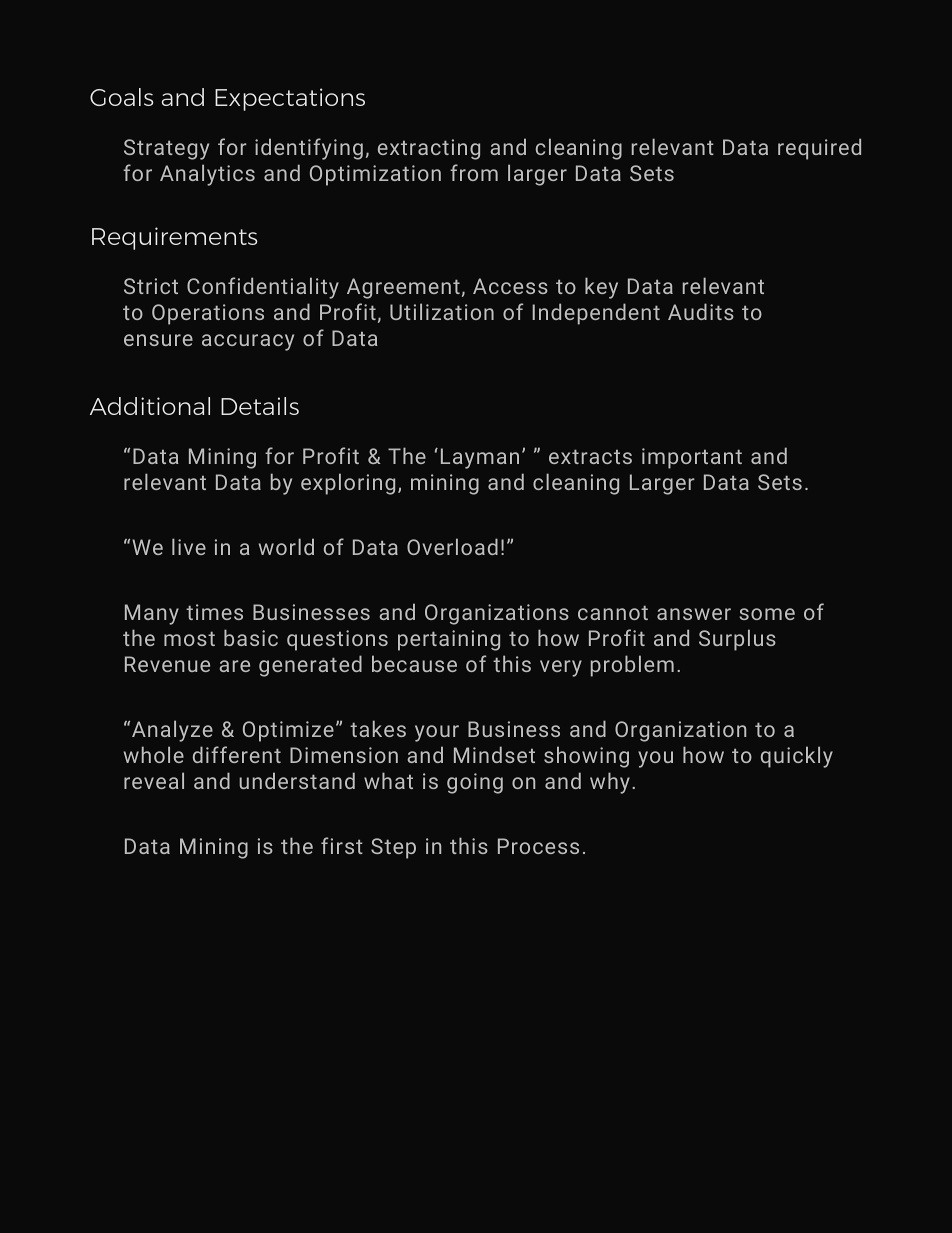 This screenshot has width=952, height=1233. What do you see at coordinates (538, 846) in the screenshot?
I see `Process` at bounding box center [538, 846].
